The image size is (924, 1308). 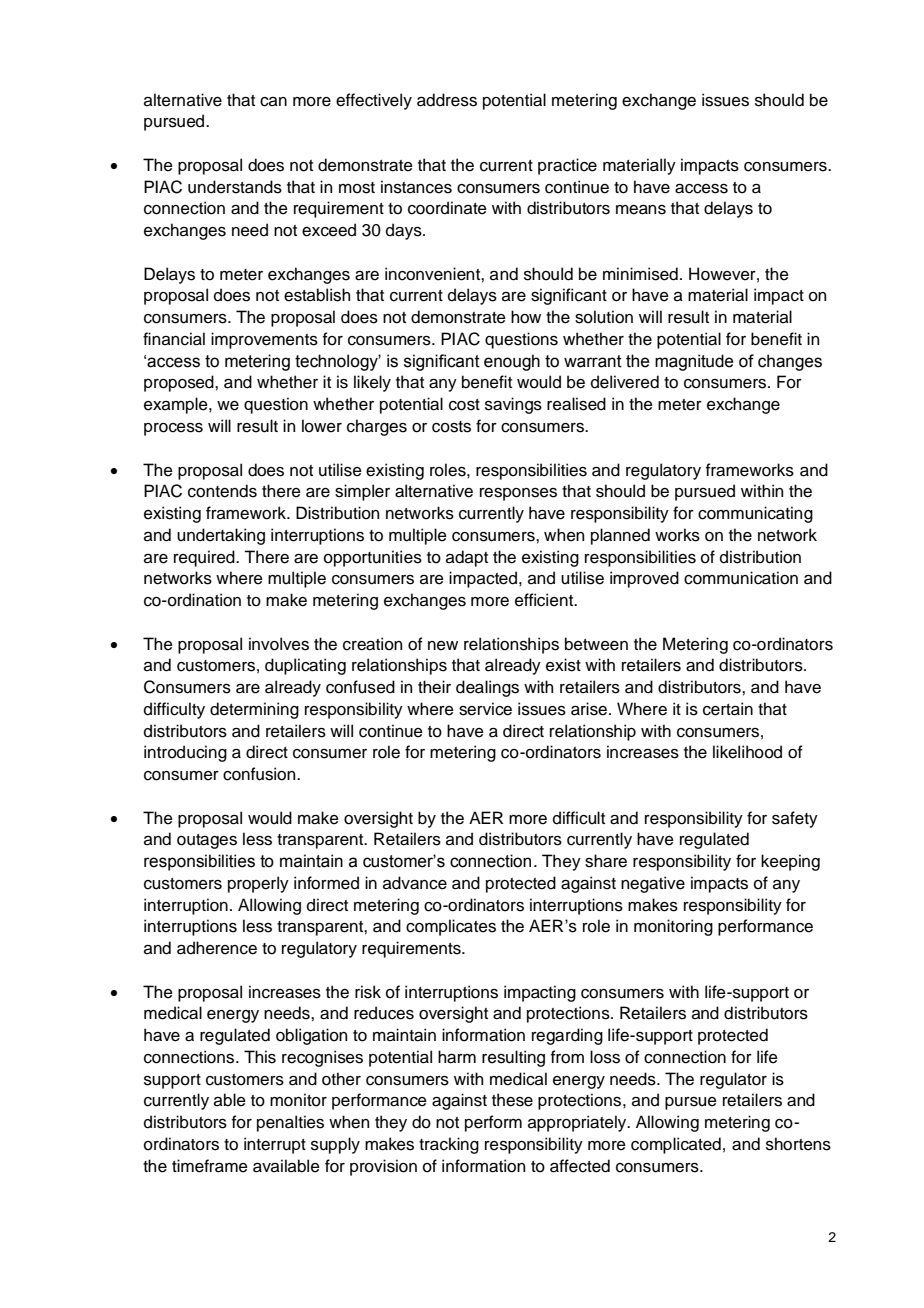 What do you see at coordinates (279, 644) in the document?
I see `involves` at bounding box center [279, 644].
